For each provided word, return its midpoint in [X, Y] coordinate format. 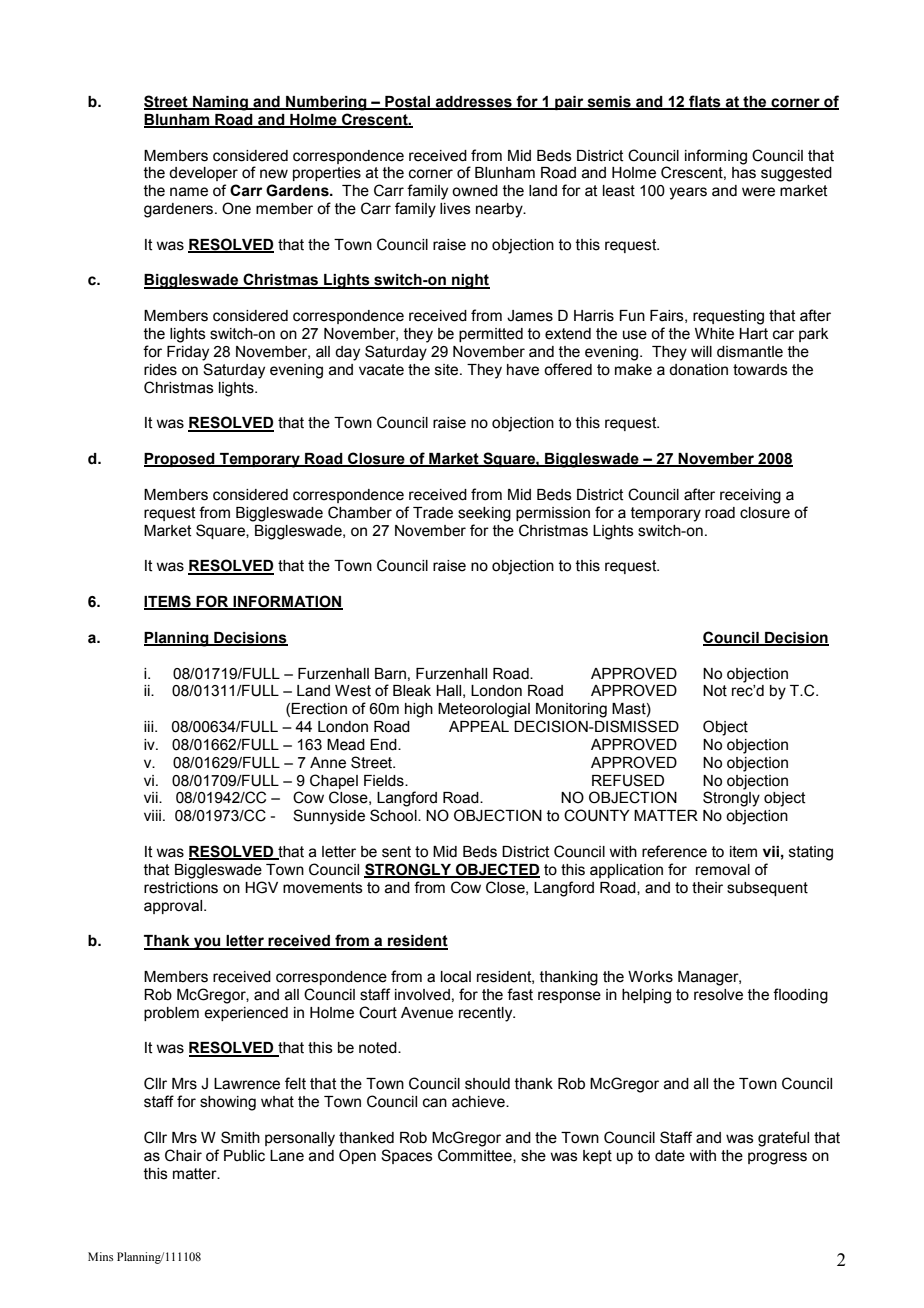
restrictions [181, 888]
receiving [750, 496]
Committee [476, 1156]
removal [723, 870]
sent [396, 852]
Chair [183, 1155]
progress [777, 1158]
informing [716, 157]
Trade [433, 513]
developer [203, 174]
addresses [474, 102]
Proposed [180, 460]
